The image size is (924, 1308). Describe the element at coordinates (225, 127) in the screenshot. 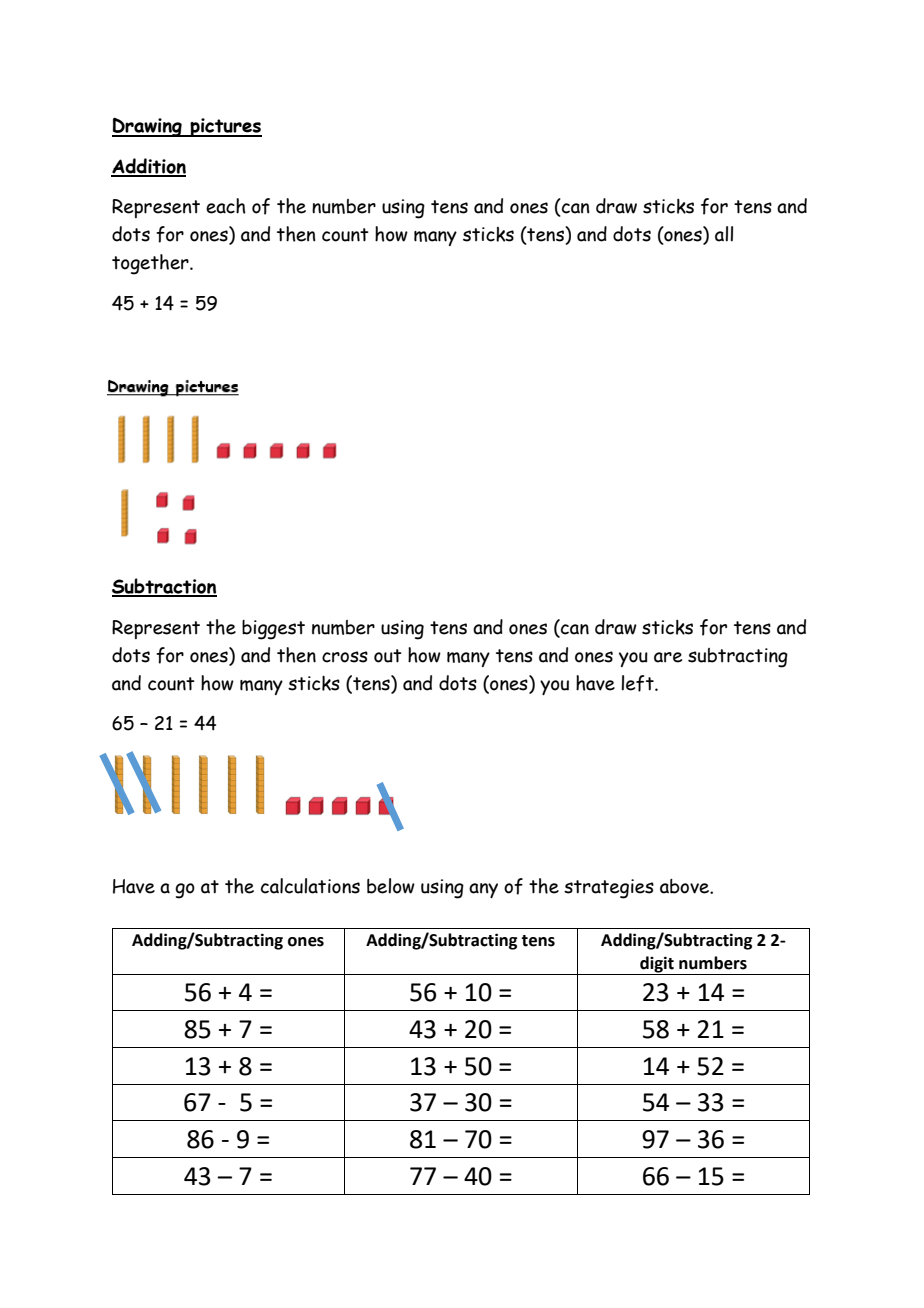

I see `pictures` at that location.
